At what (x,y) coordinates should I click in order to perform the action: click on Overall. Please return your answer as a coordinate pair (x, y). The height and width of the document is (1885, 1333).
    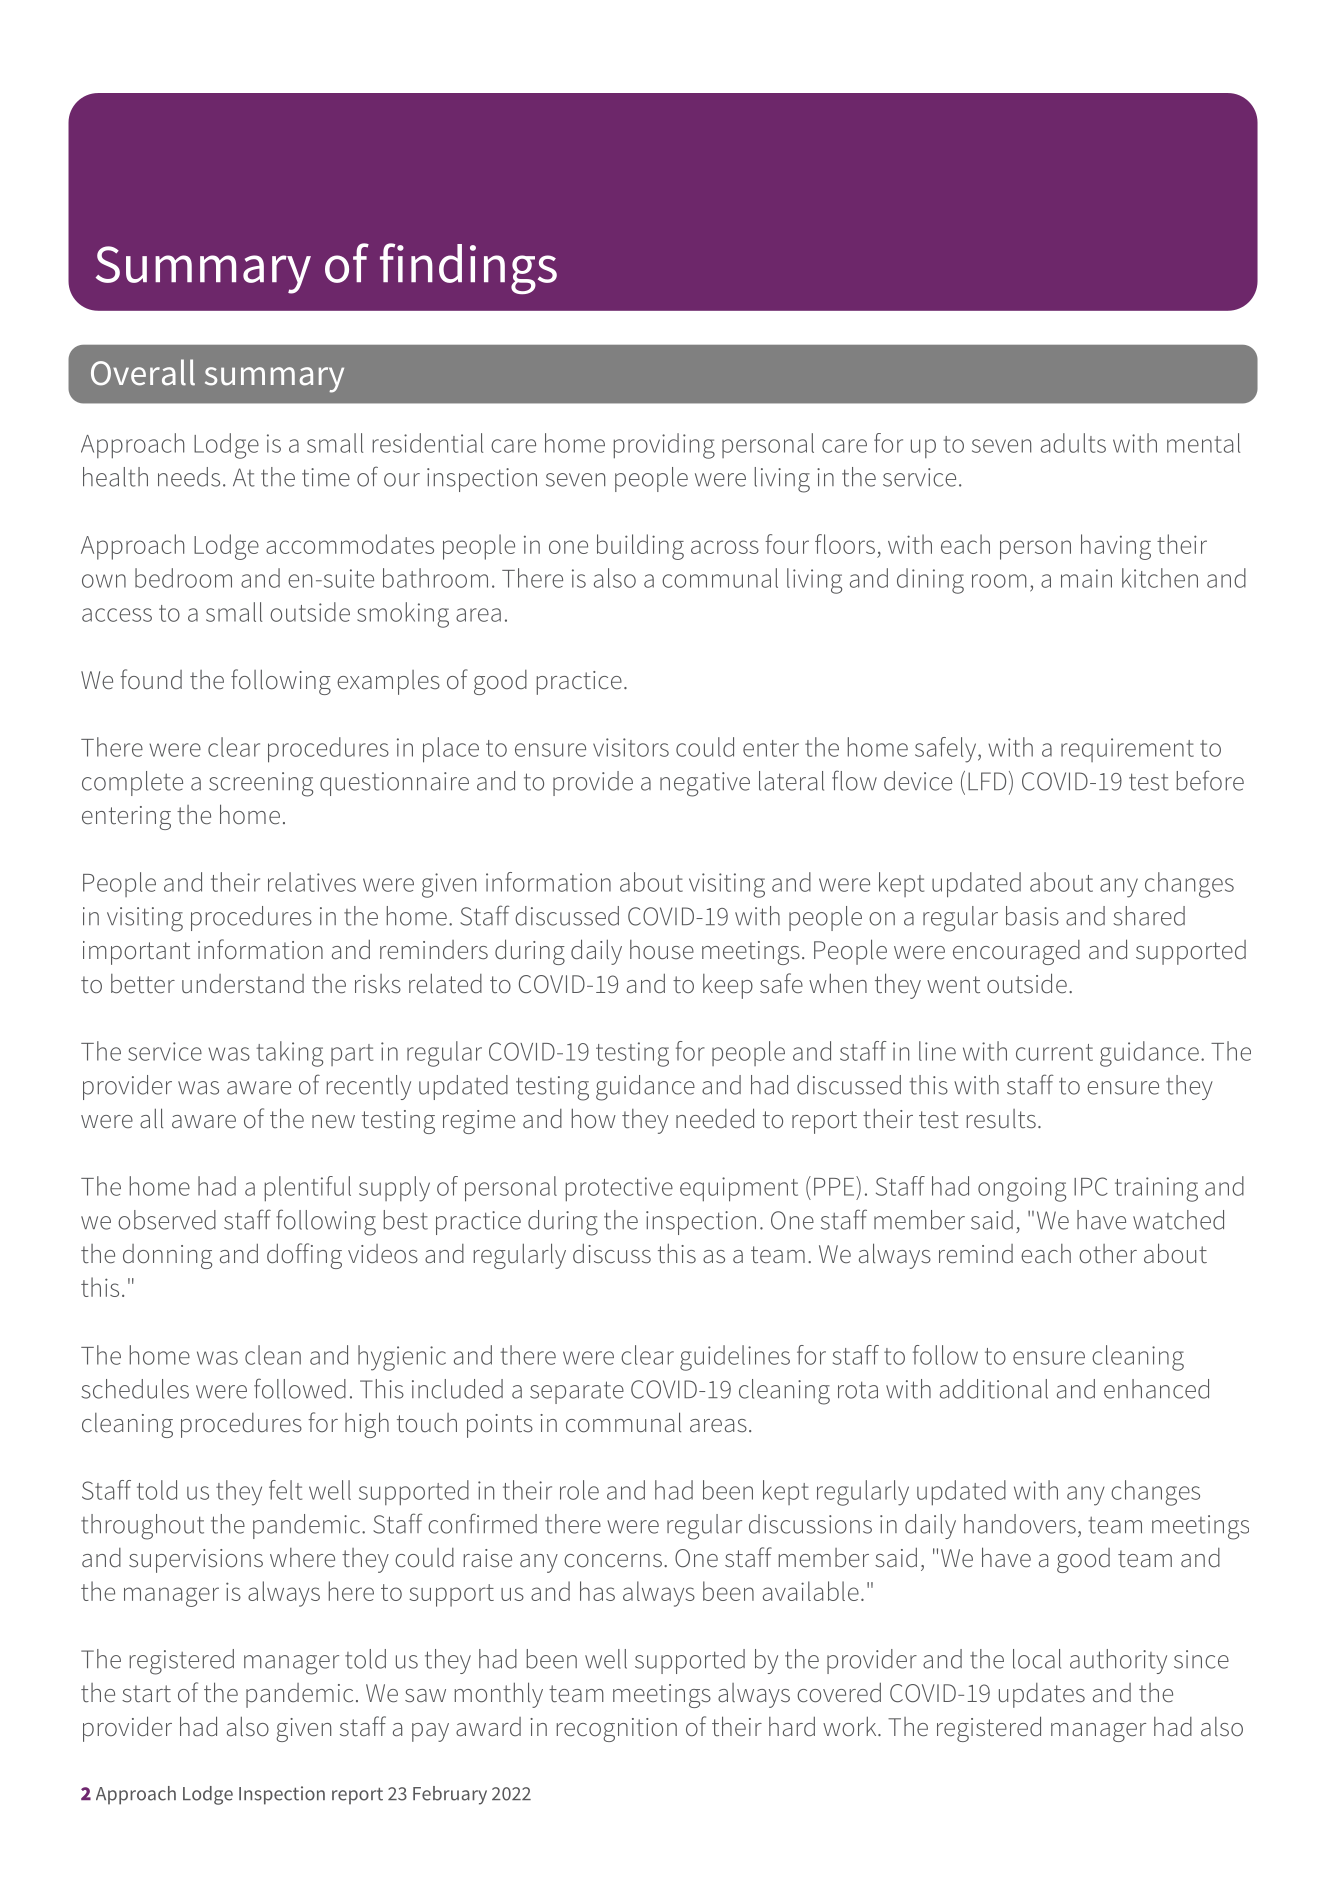
    Looking at the image, I should click on (143, 372).
